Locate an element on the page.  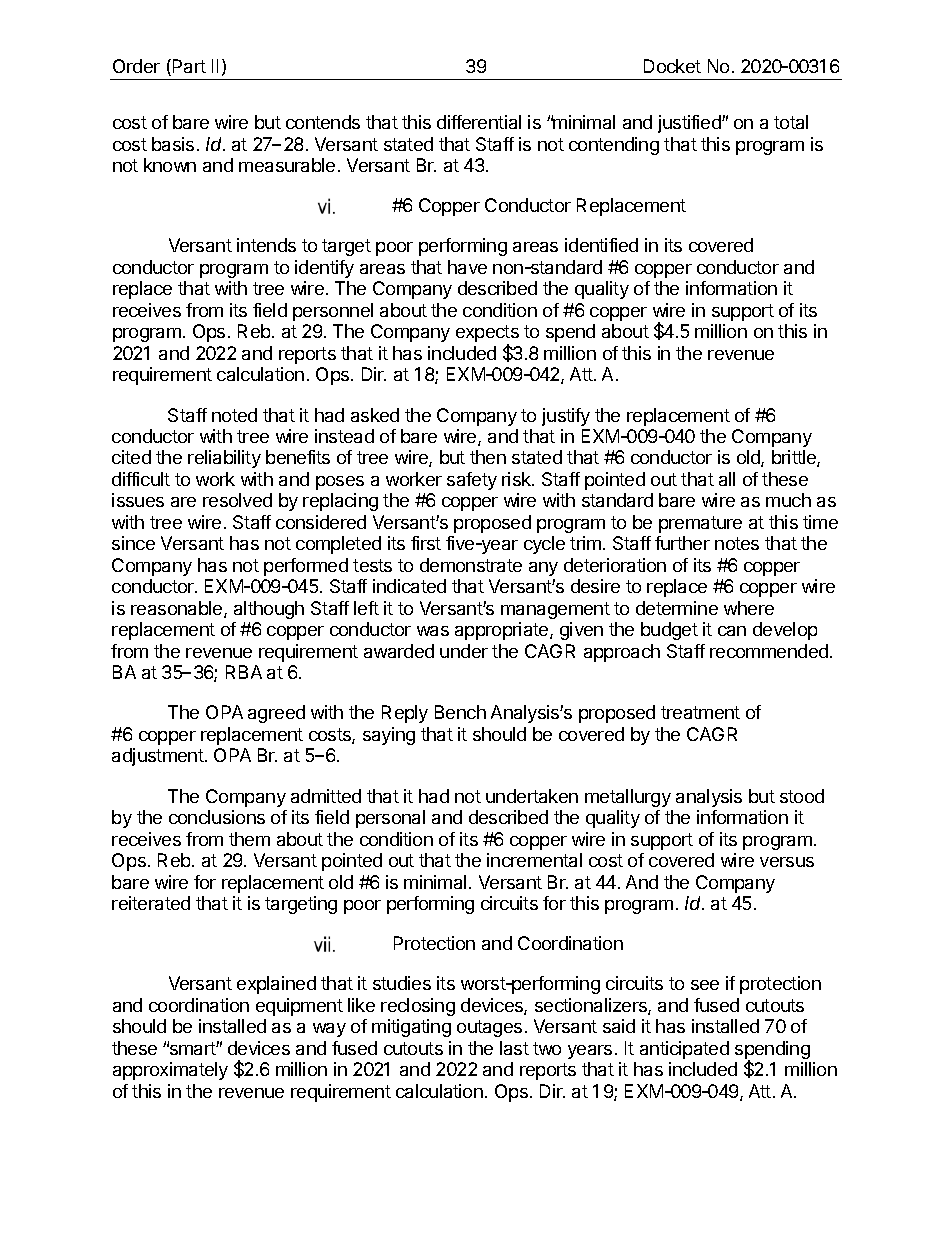
recommended is located at coordinates (769, 651).
